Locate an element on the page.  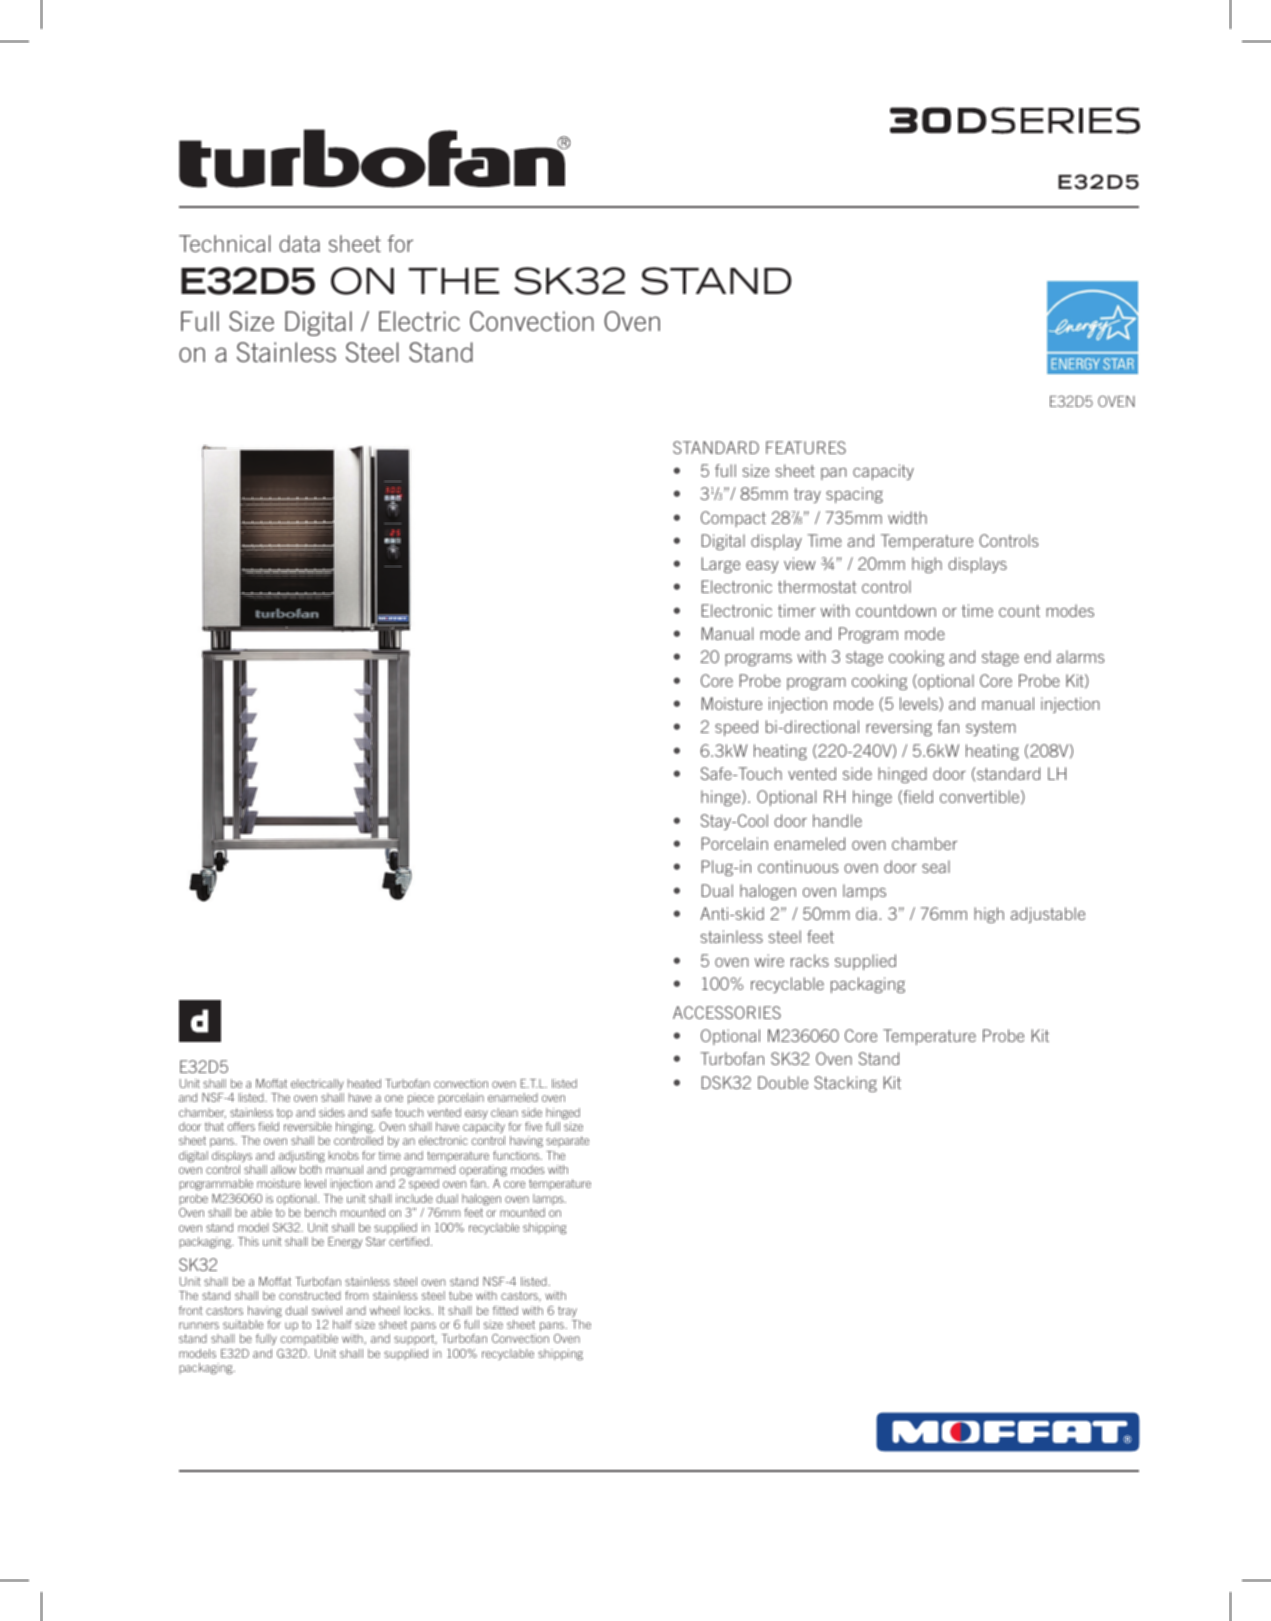
Stacking is located at coordinates (845, 1084).
